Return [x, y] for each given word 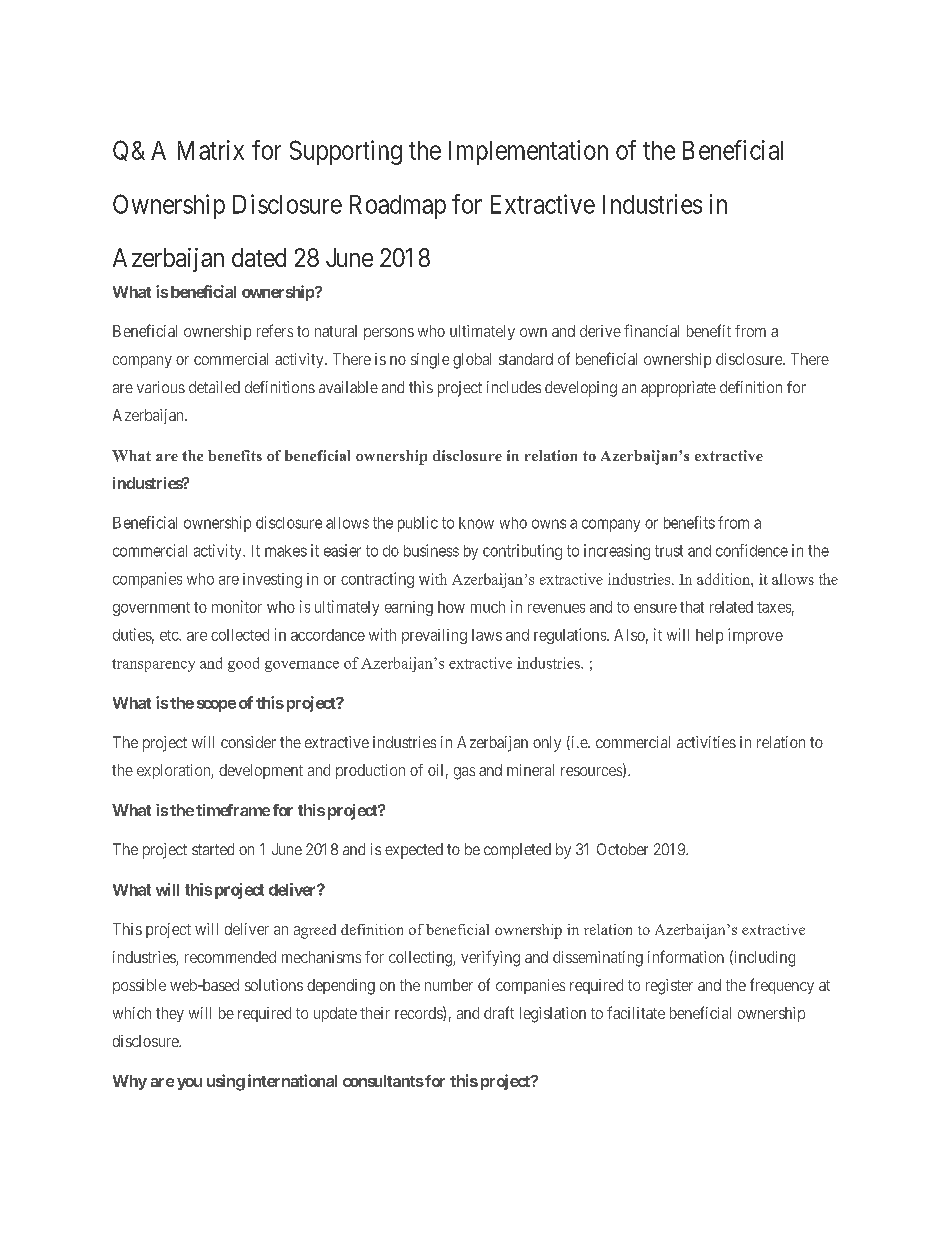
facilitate [636, 1012]
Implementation [528, 152]
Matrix [211, 150]
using [226, 1082]
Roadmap [398, 207]
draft [499, 1012]
